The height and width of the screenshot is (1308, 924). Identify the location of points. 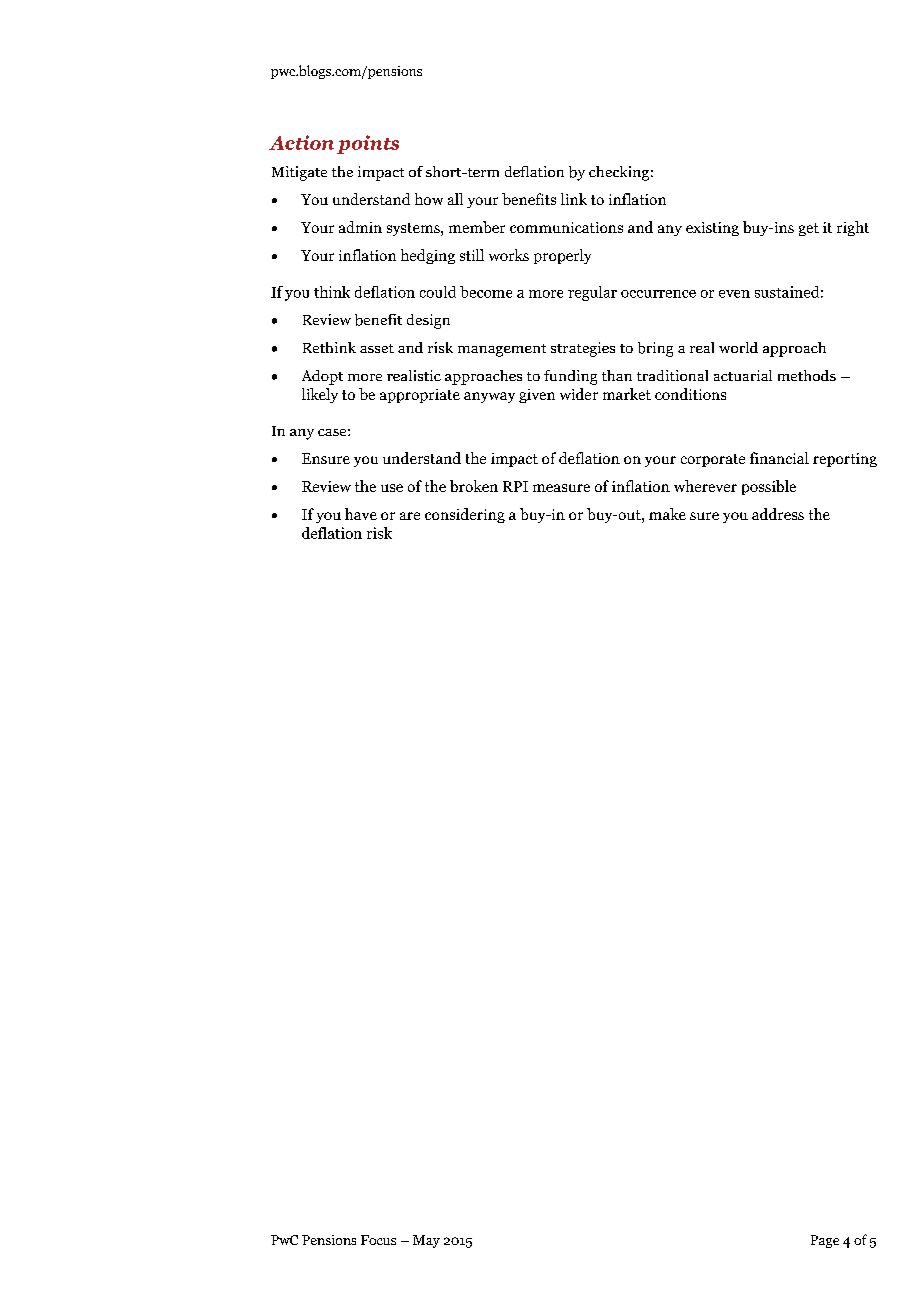
(368, 144).
